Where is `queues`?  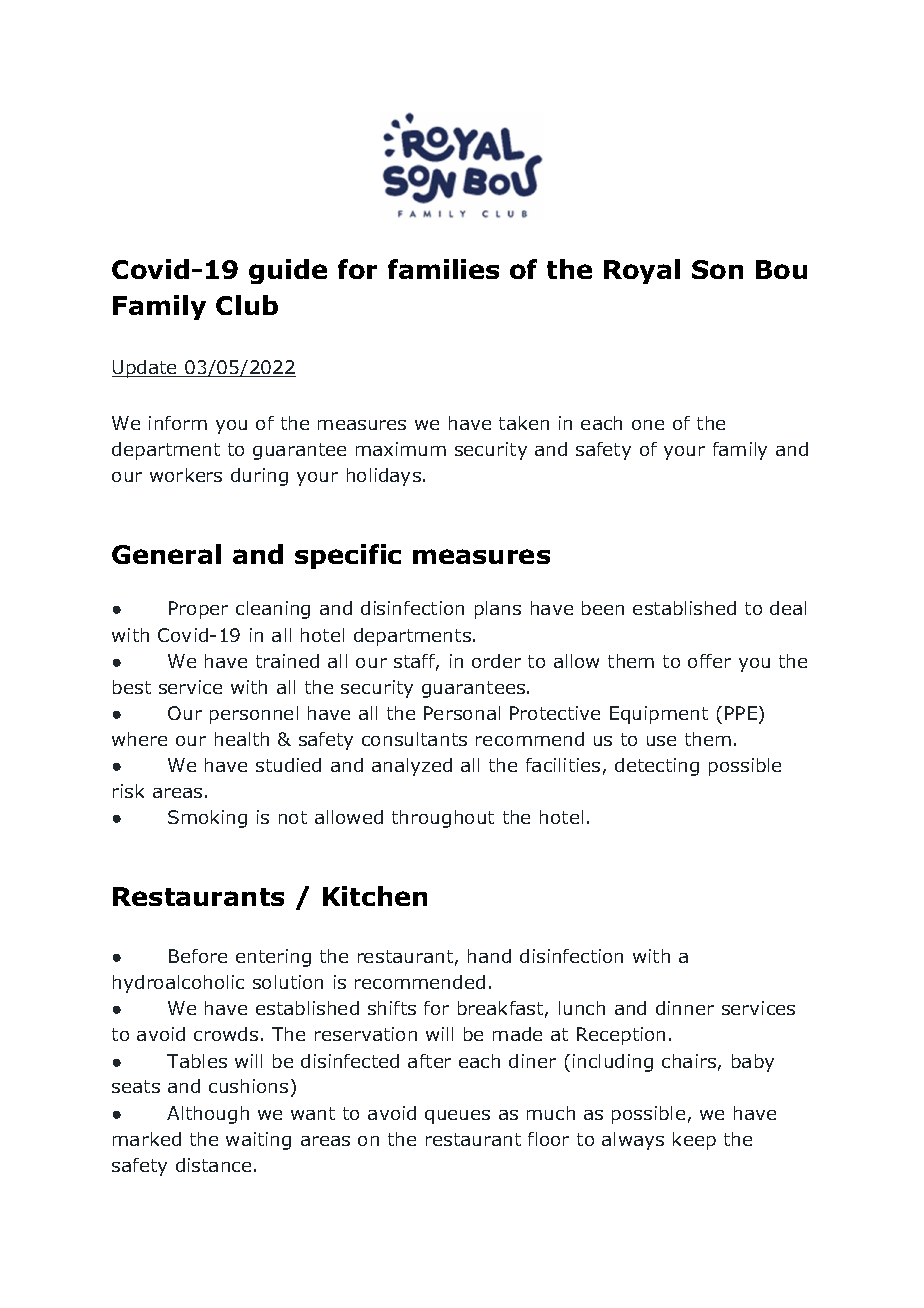 queues is located at coordinates (457, 1117).
